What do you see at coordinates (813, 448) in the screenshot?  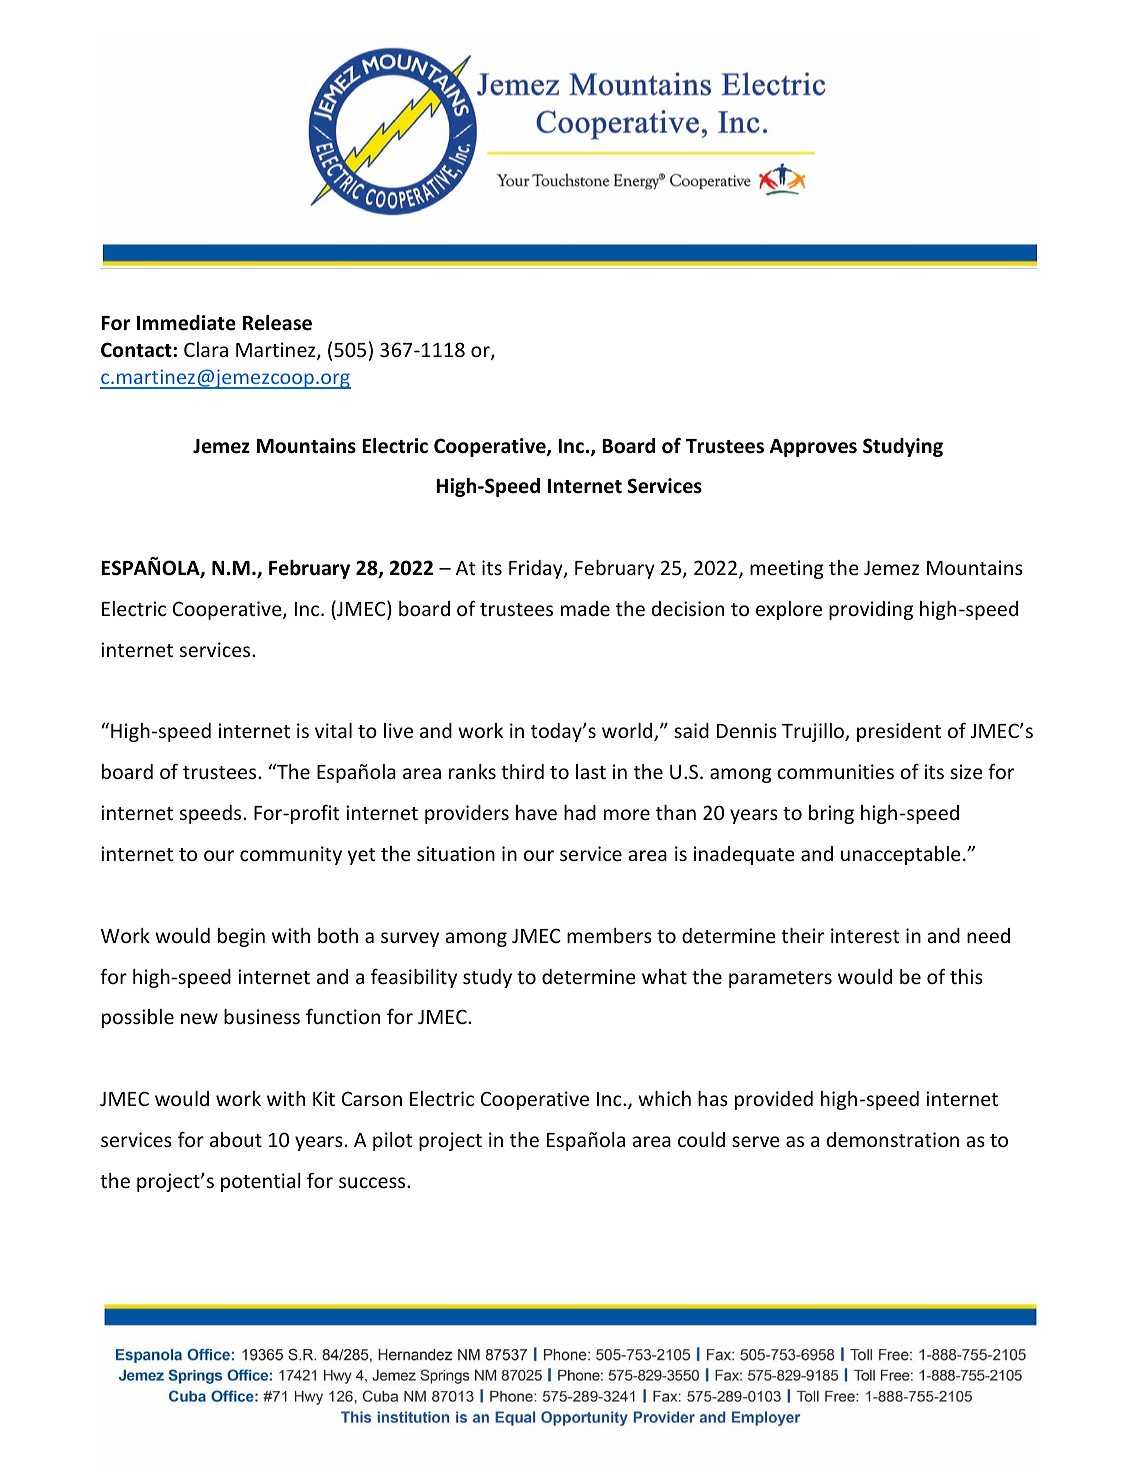 I see `Approves` at bounding box center [813, 448].
